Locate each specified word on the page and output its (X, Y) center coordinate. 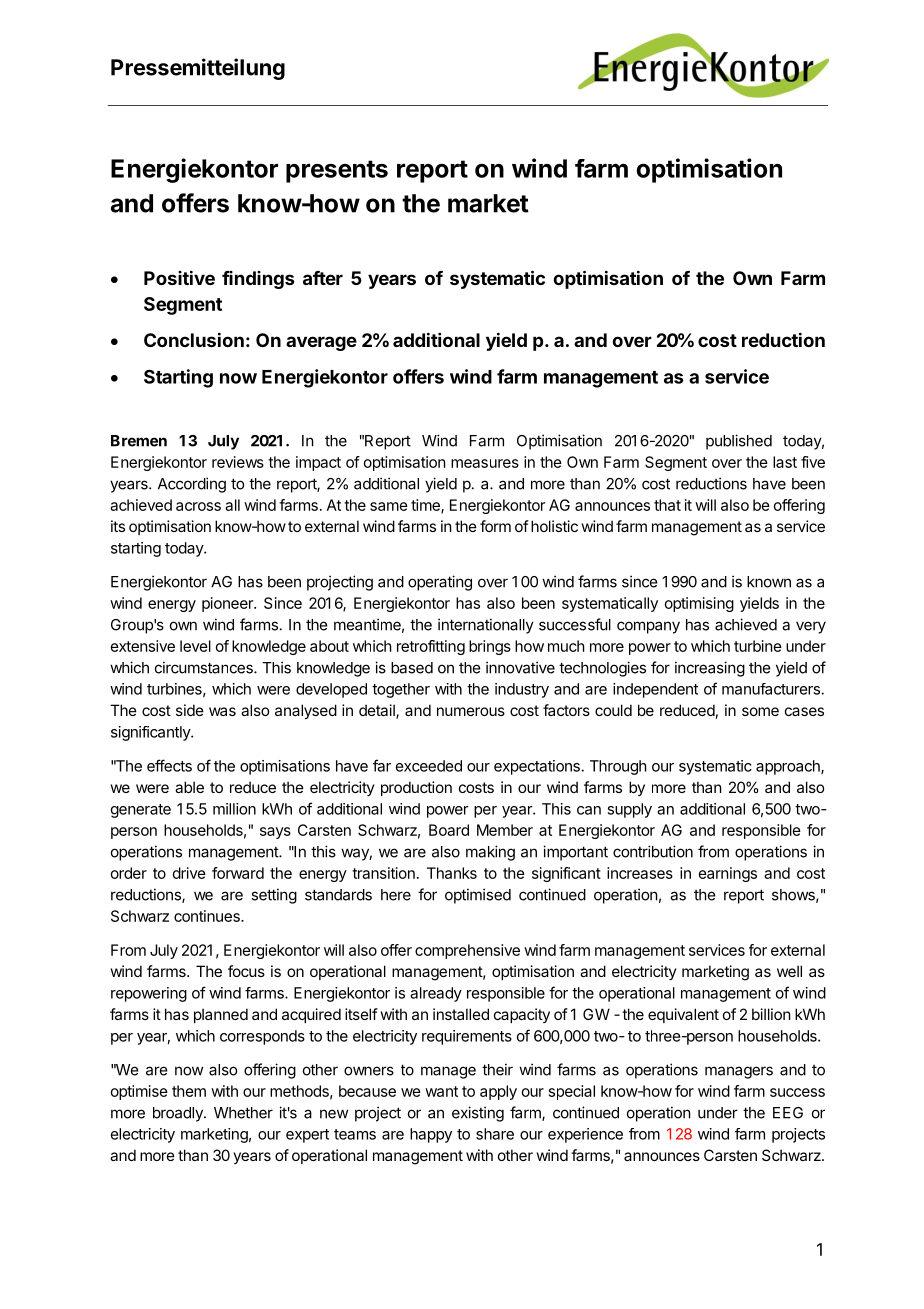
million (234, 809)
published (739, 442)
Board (449, 830)
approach (789, 767)
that (667, 505)
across (198, 506)
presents (337, 171)
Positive (179, 277)
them (189, 1091)
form (495, 526)
